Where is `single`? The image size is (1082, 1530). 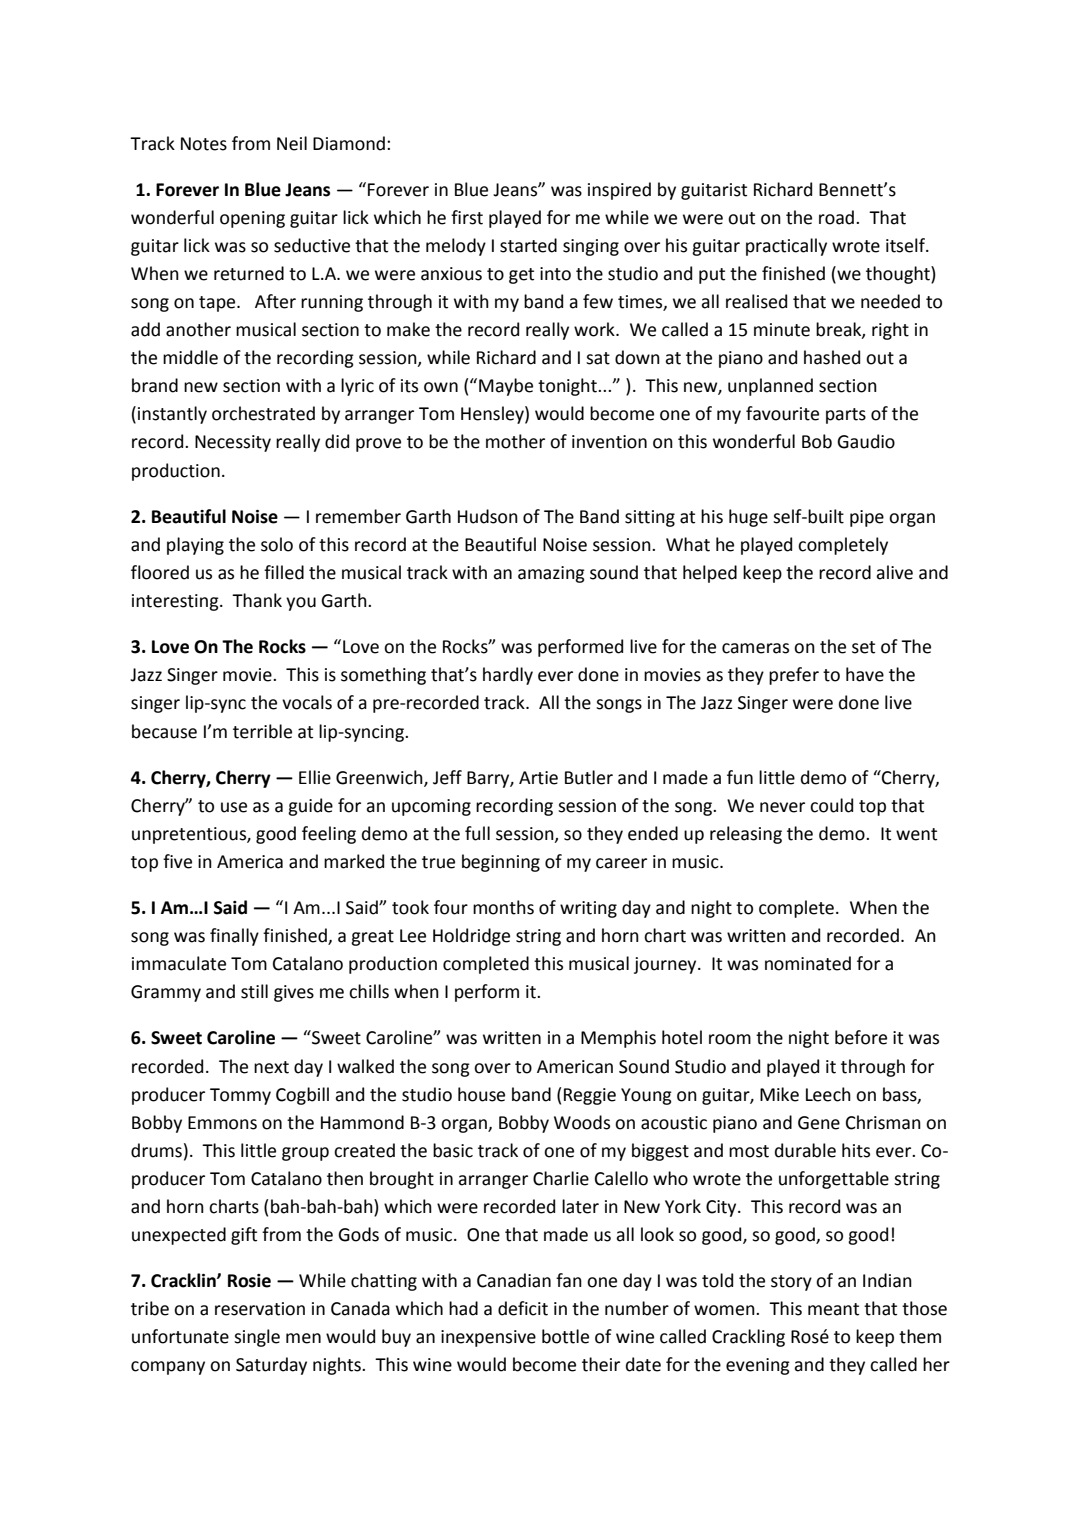
single is located at coordinates (257, 1338).
